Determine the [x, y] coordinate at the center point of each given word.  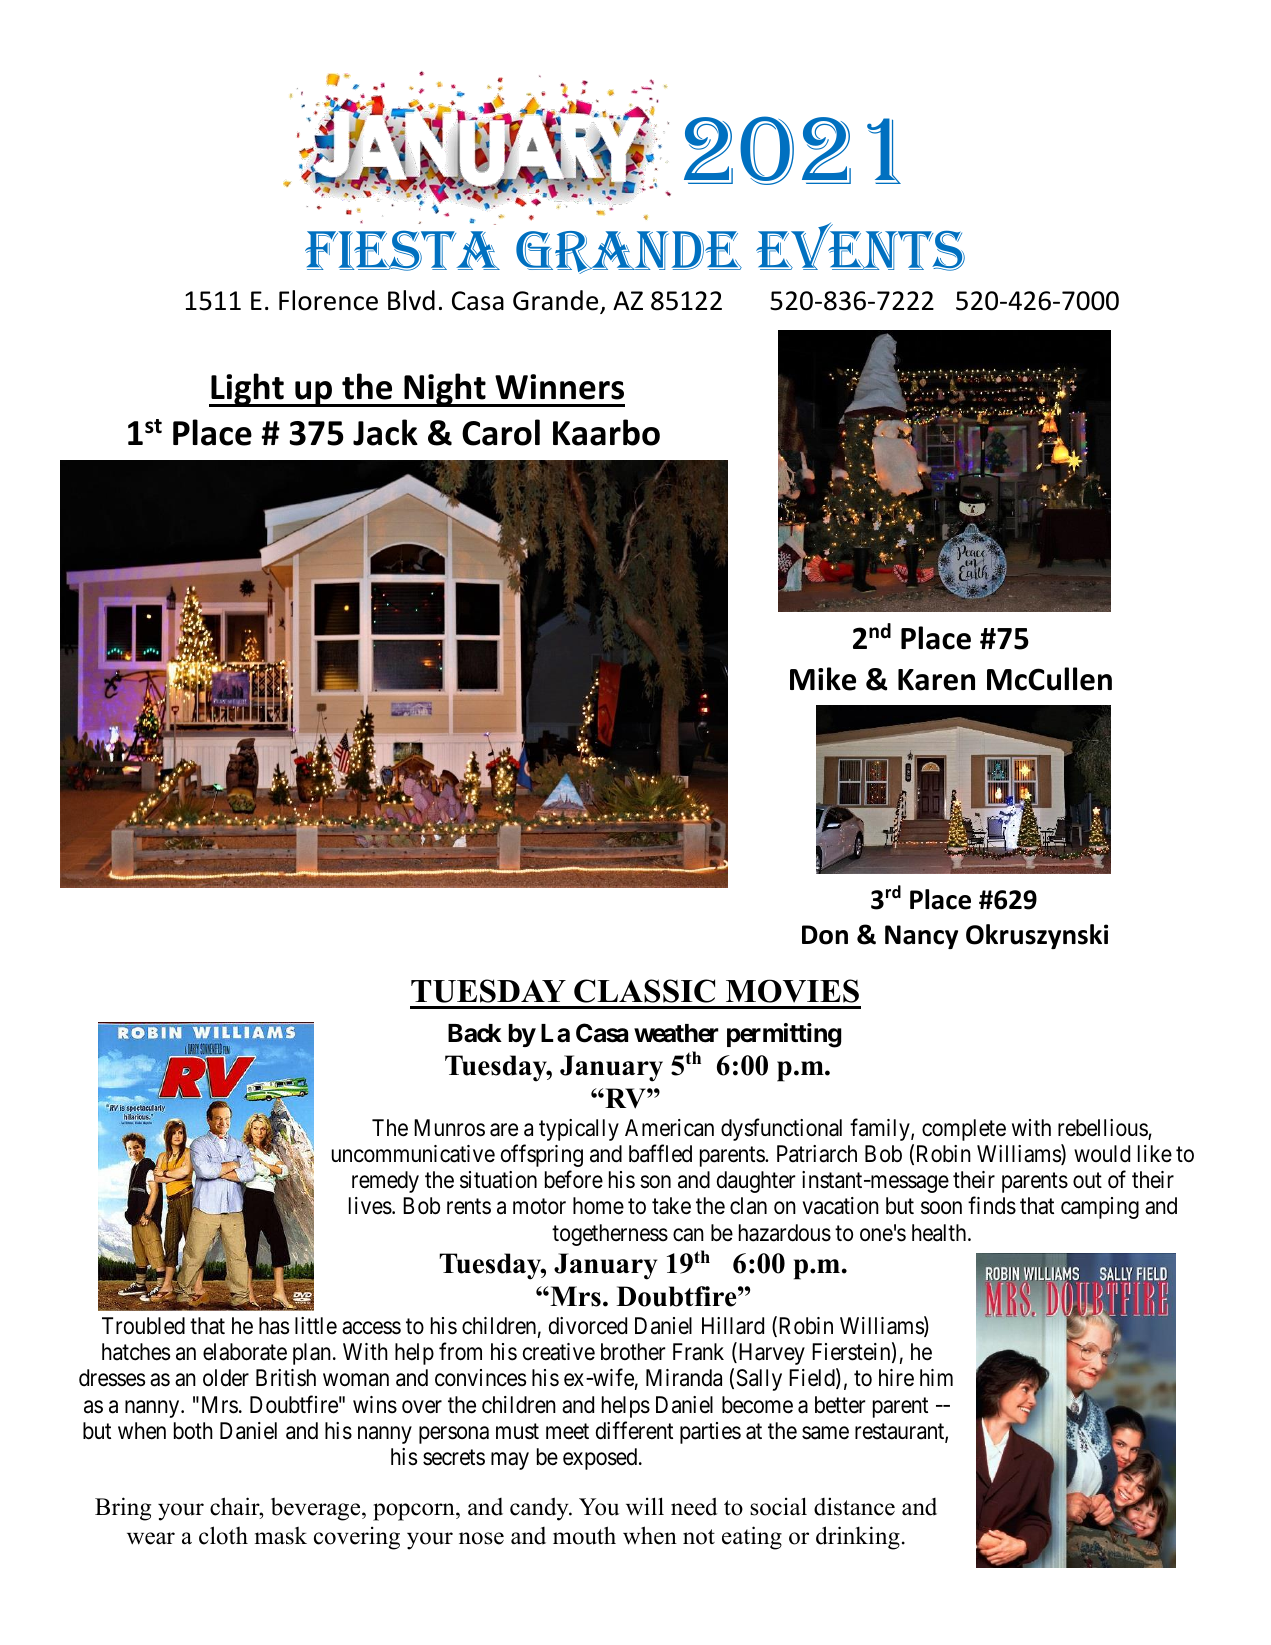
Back [475, 1033]
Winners [559, 387]
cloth [223, 1535]
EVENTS [860, 247]
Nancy [921, 937]
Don [825, 935]
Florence [328, 300]
